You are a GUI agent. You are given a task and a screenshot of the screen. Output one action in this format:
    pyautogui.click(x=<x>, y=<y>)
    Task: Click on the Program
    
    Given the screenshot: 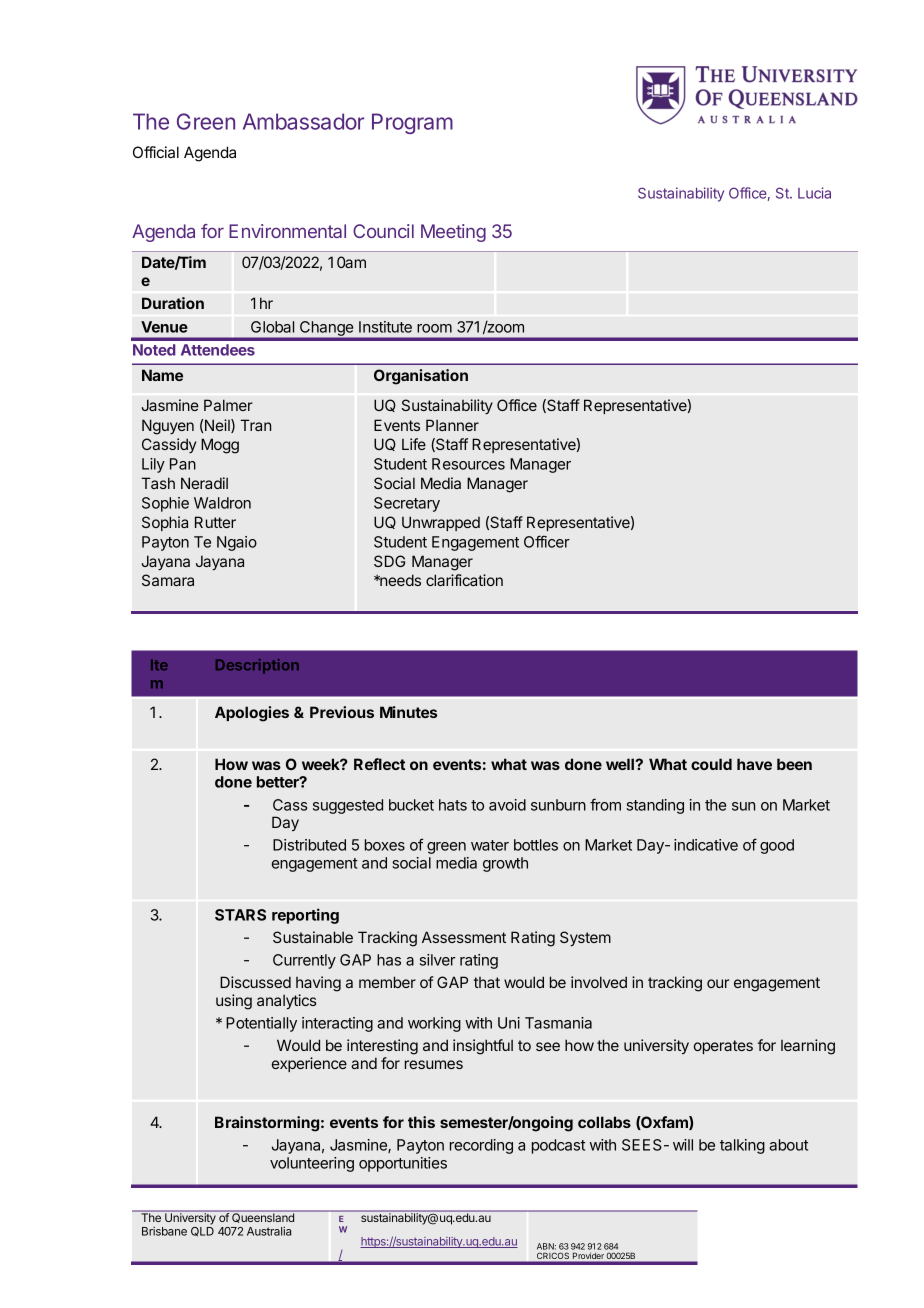 What is the action you would take?
    pyautogui.click(x=412, y=123)
